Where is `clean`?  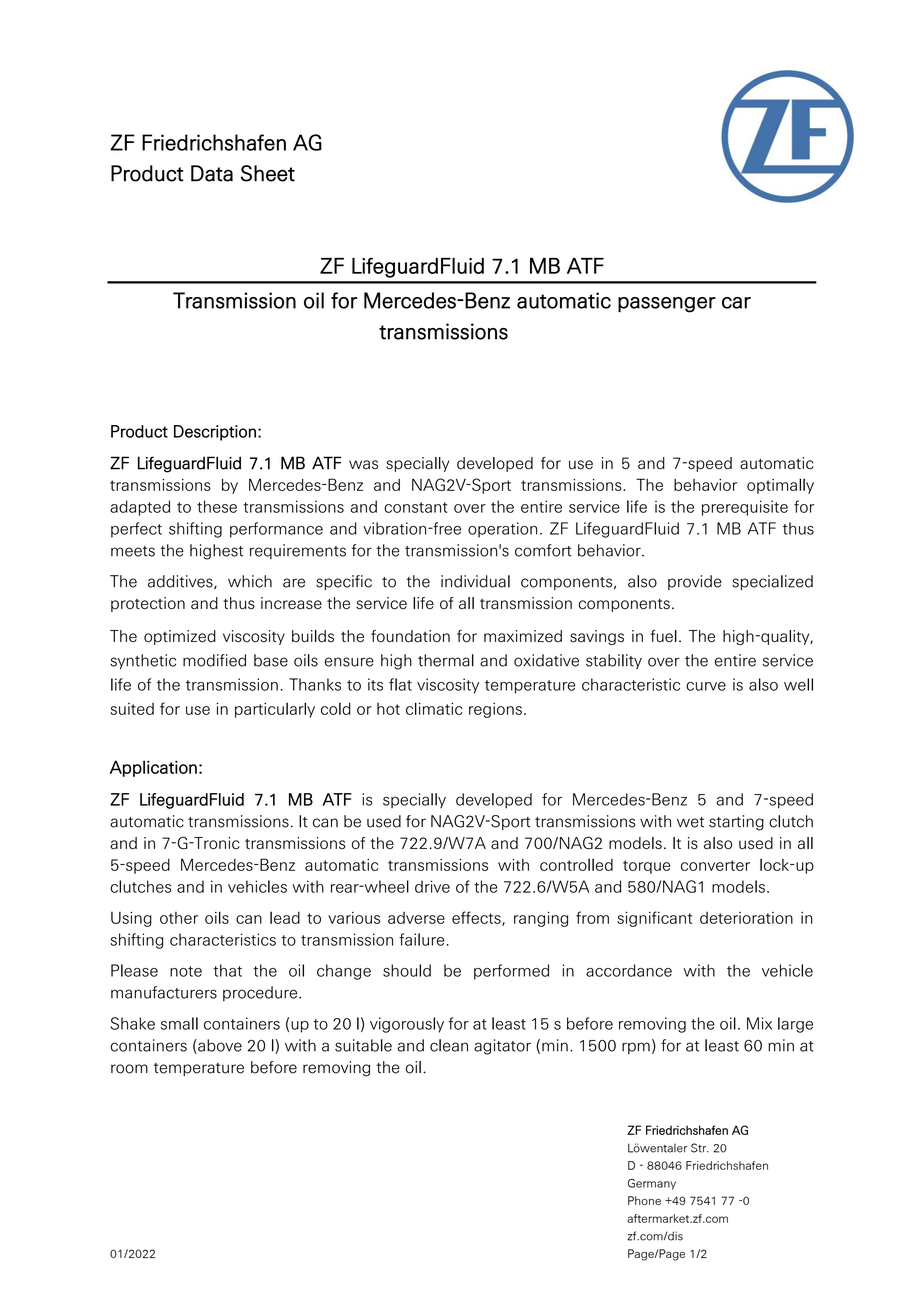
clean is located at coordinates (449, 1045).
